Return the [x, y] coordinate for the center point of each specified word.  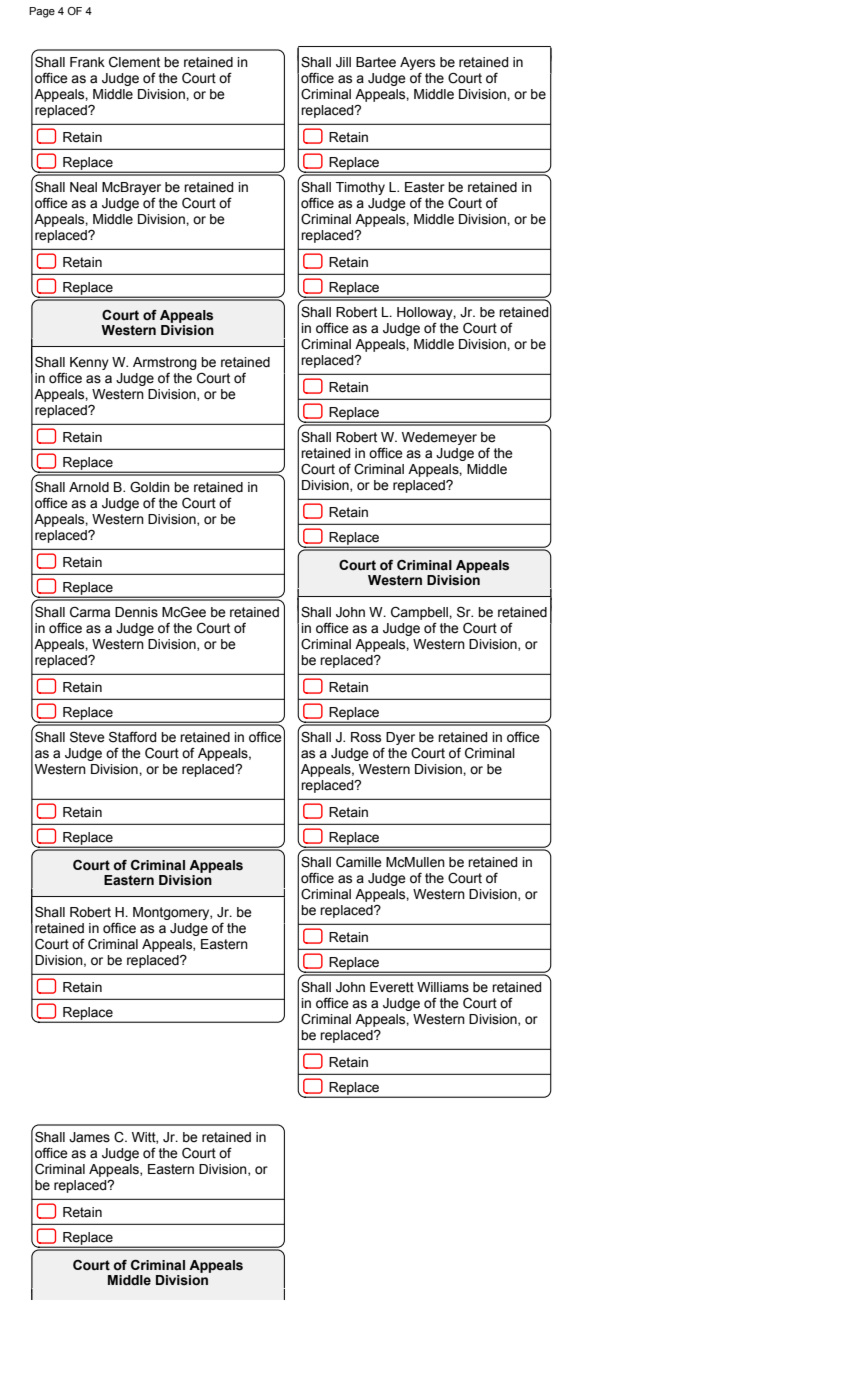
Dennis [136, 612]
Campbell [420, 615]
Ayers [417, 65]
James [89, 1137]
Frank [87, 62]
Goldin [150, 487]
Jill [343, 62]
